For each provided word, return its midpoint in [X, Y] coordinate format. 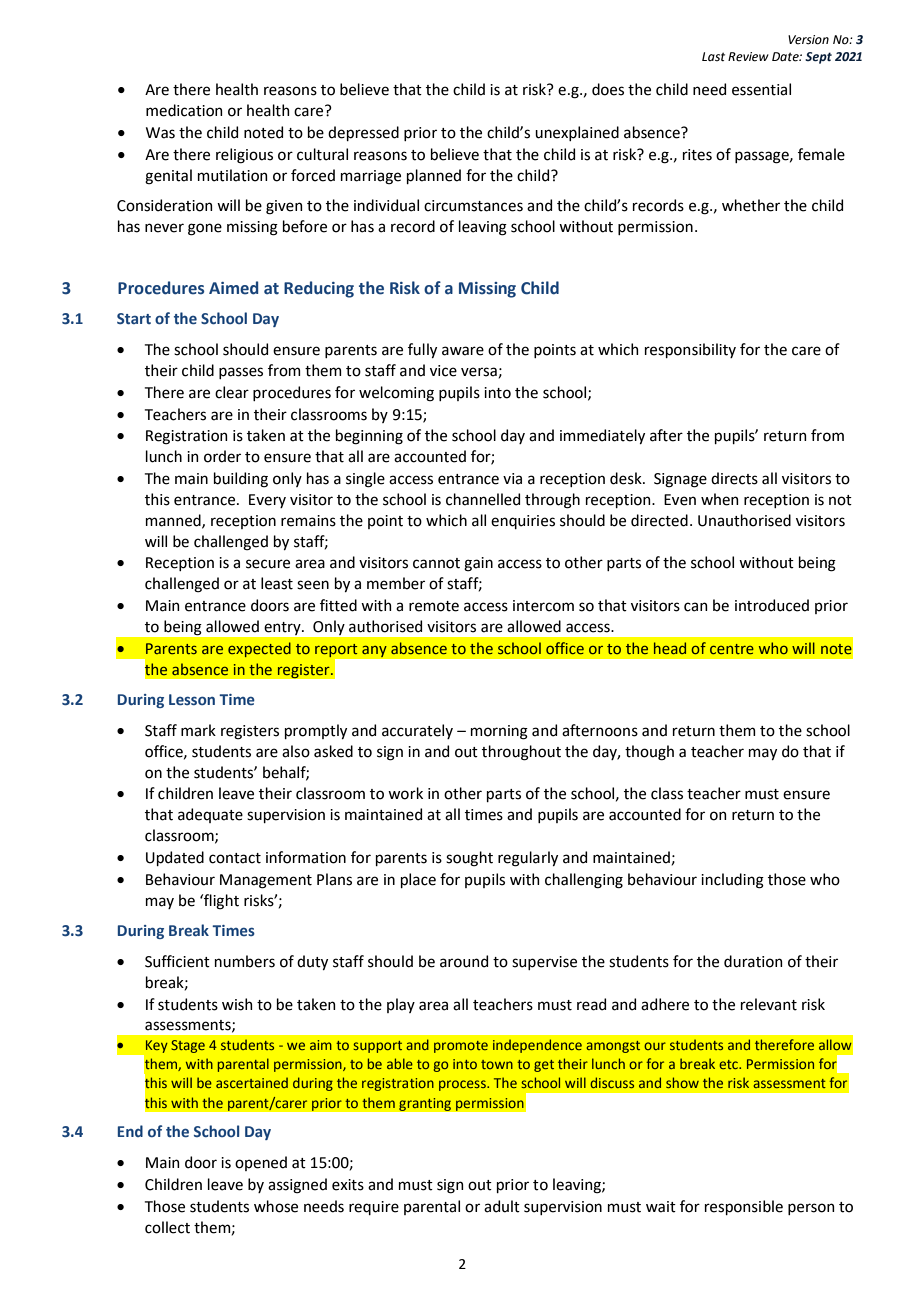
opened [261, 1163]
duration [753, 961]
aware [463, 351]
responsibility [690, 350]
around [464, 961]
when [720, 499]
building [241, 480]
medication [184, 110]
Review [748, 57]
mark [198, 730]
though [649, 753]
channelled [483, 499]
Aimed [233, 288]
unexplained [577, 133]
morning [499, 732]
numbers [245, 961]
